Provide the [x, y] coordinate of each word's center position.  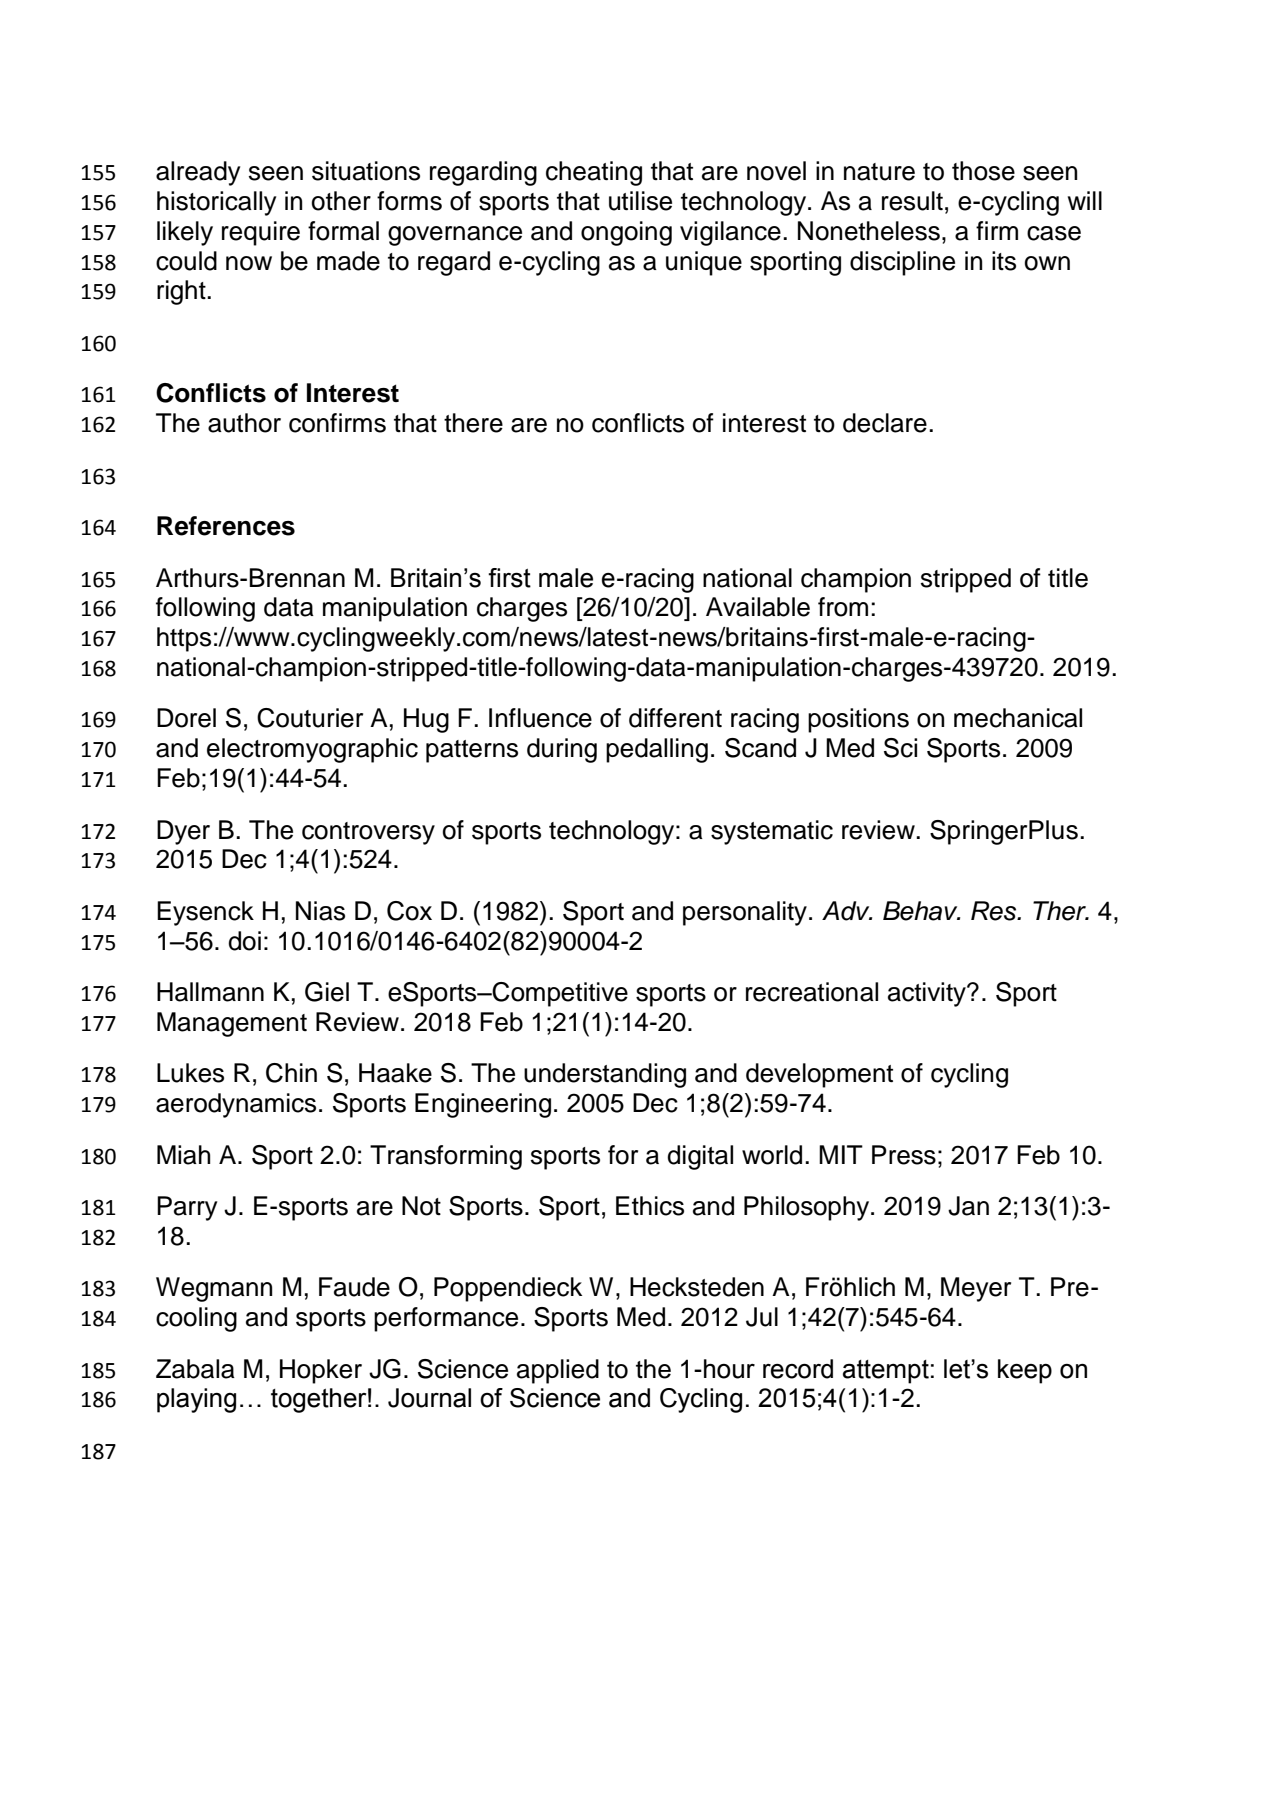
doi [244, 941]
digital [700, 1157]
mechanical [1018, 718]
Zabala [195, 1369]
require [261, 233]
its [1004, 261]
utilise [640, 201]
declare [885, 423]
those [983, 171]
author [244, 423]
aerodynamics [236, 1105]
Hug [426, 720]
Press [904, 1155]
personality [745, 913]
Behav [921, 911]
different [675, 718]
